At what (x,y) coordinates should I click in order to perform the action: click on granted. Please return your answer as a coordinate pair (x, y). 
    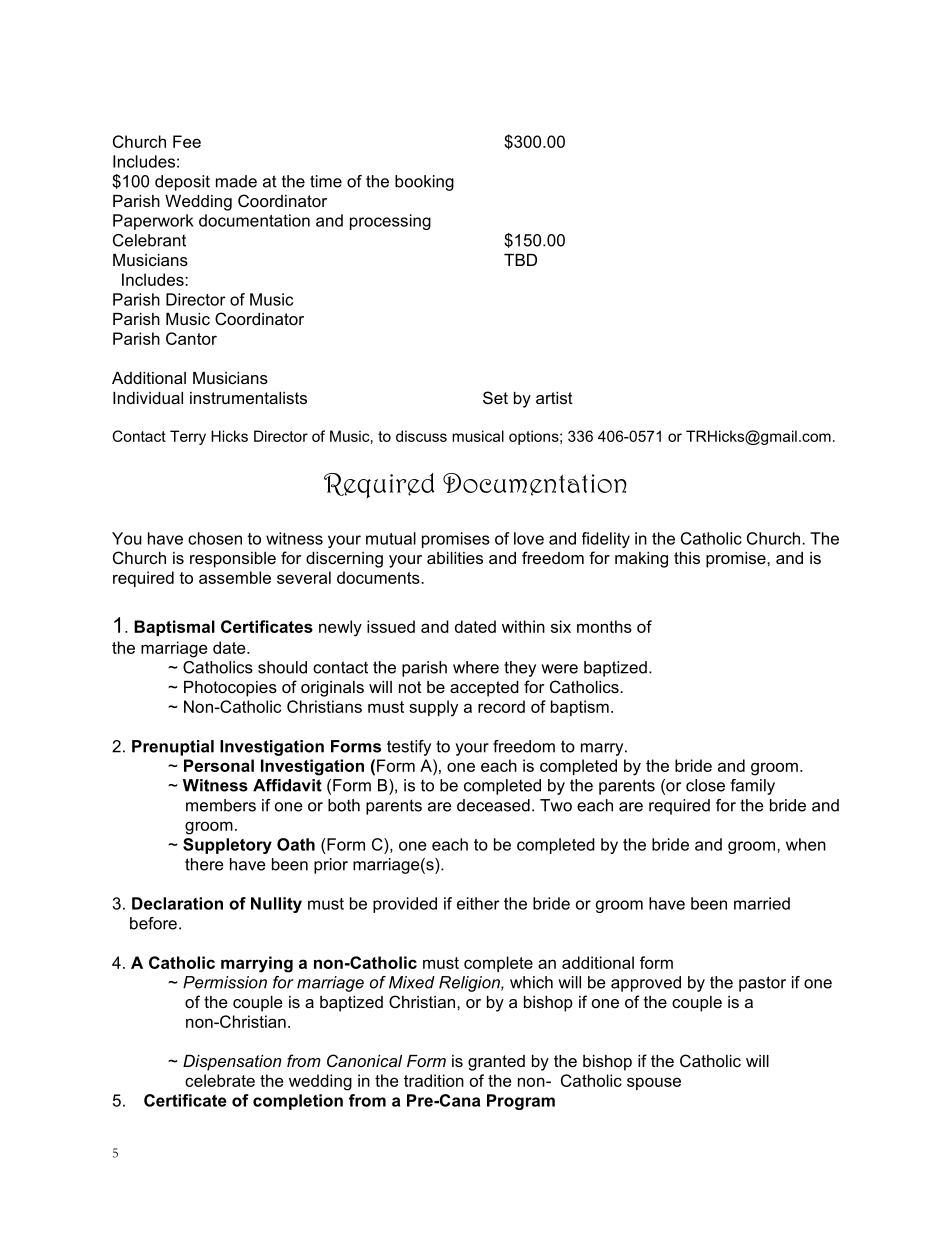
    Looking at the image, I should click on (496, 1063).
